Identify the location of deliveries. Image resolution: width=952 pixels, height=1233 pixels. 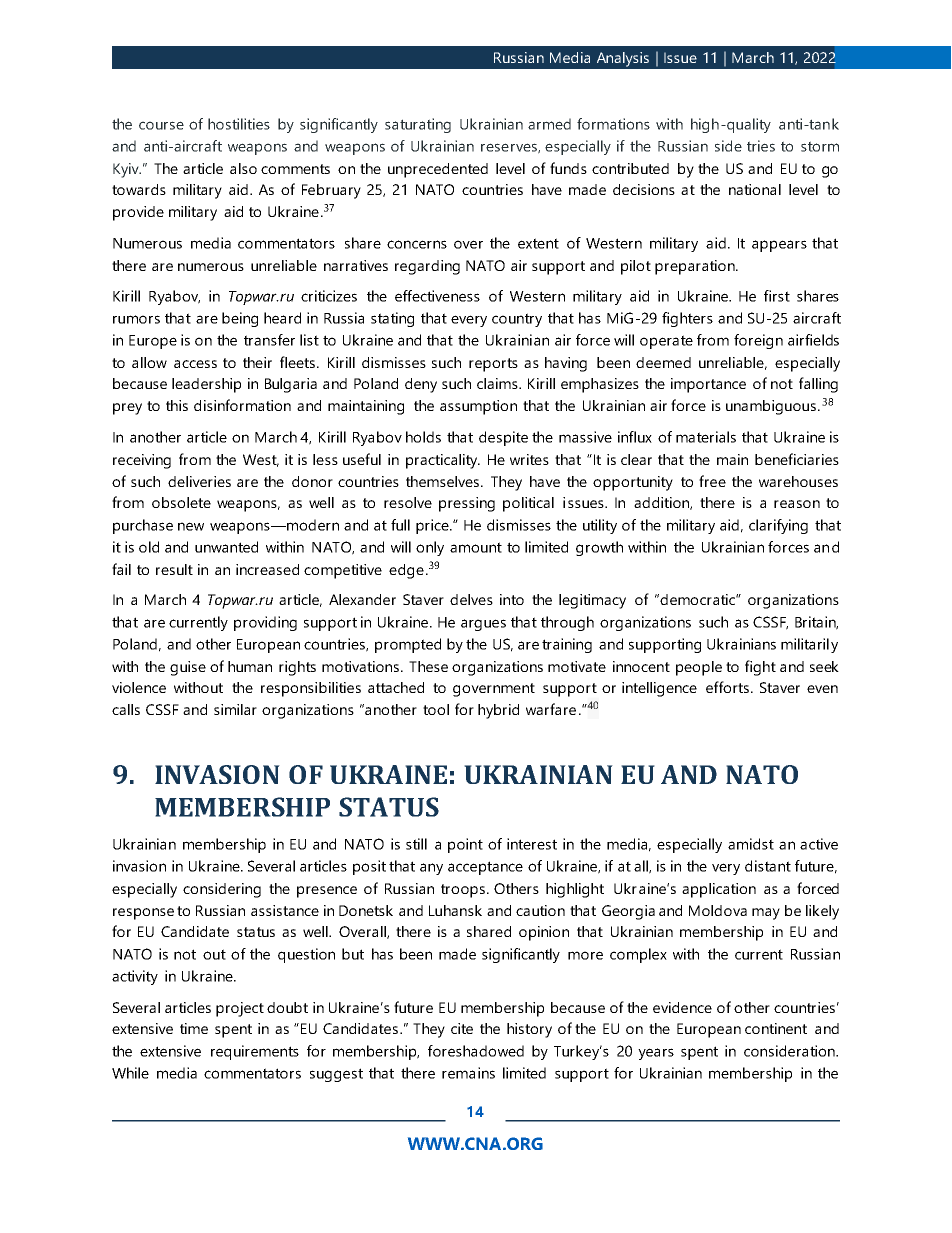
(199, 481).
